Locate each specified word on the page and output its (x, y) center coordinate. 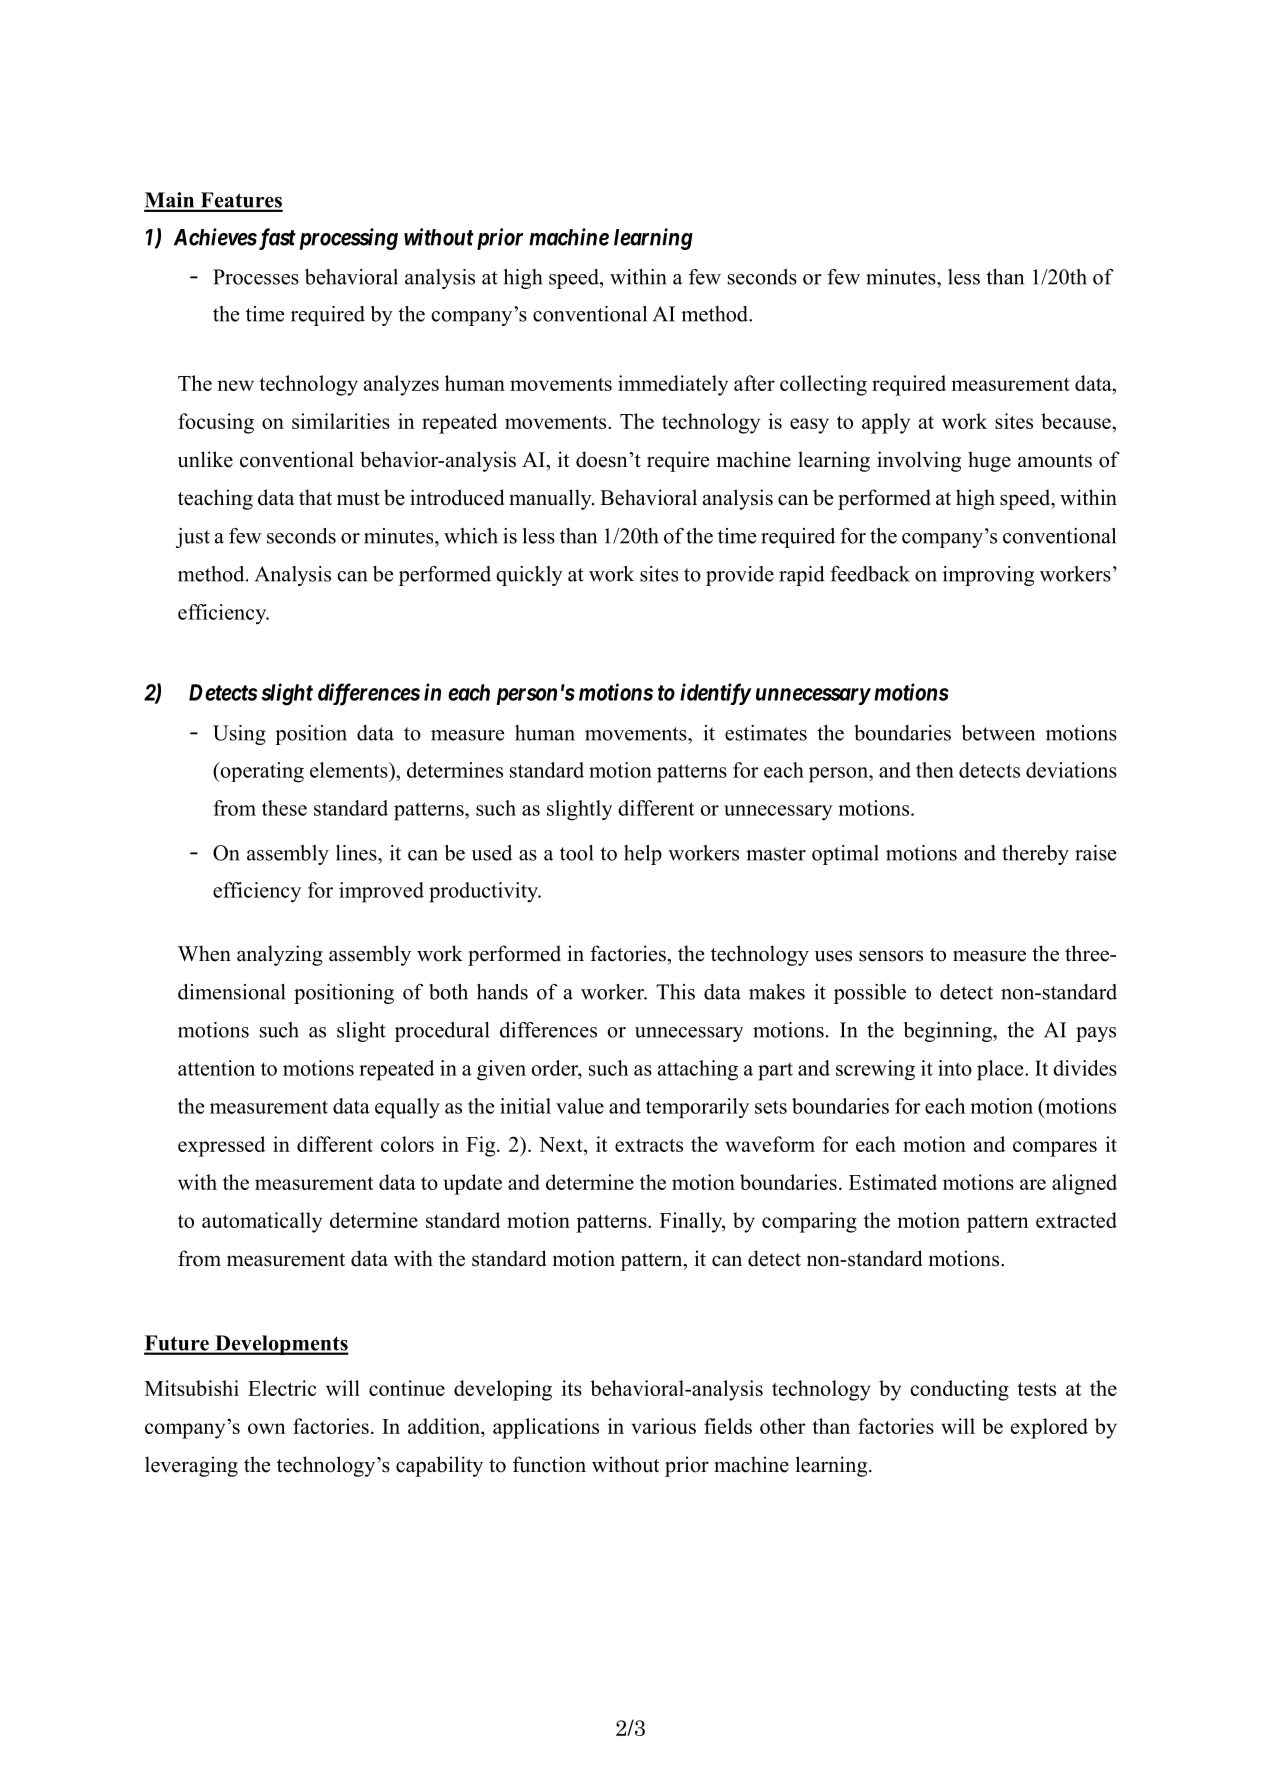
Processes (256, 277)
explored (1049, 1428)
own (267, 1428)
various (663, 1426)
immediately (673, 385)
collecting (823, 385)
